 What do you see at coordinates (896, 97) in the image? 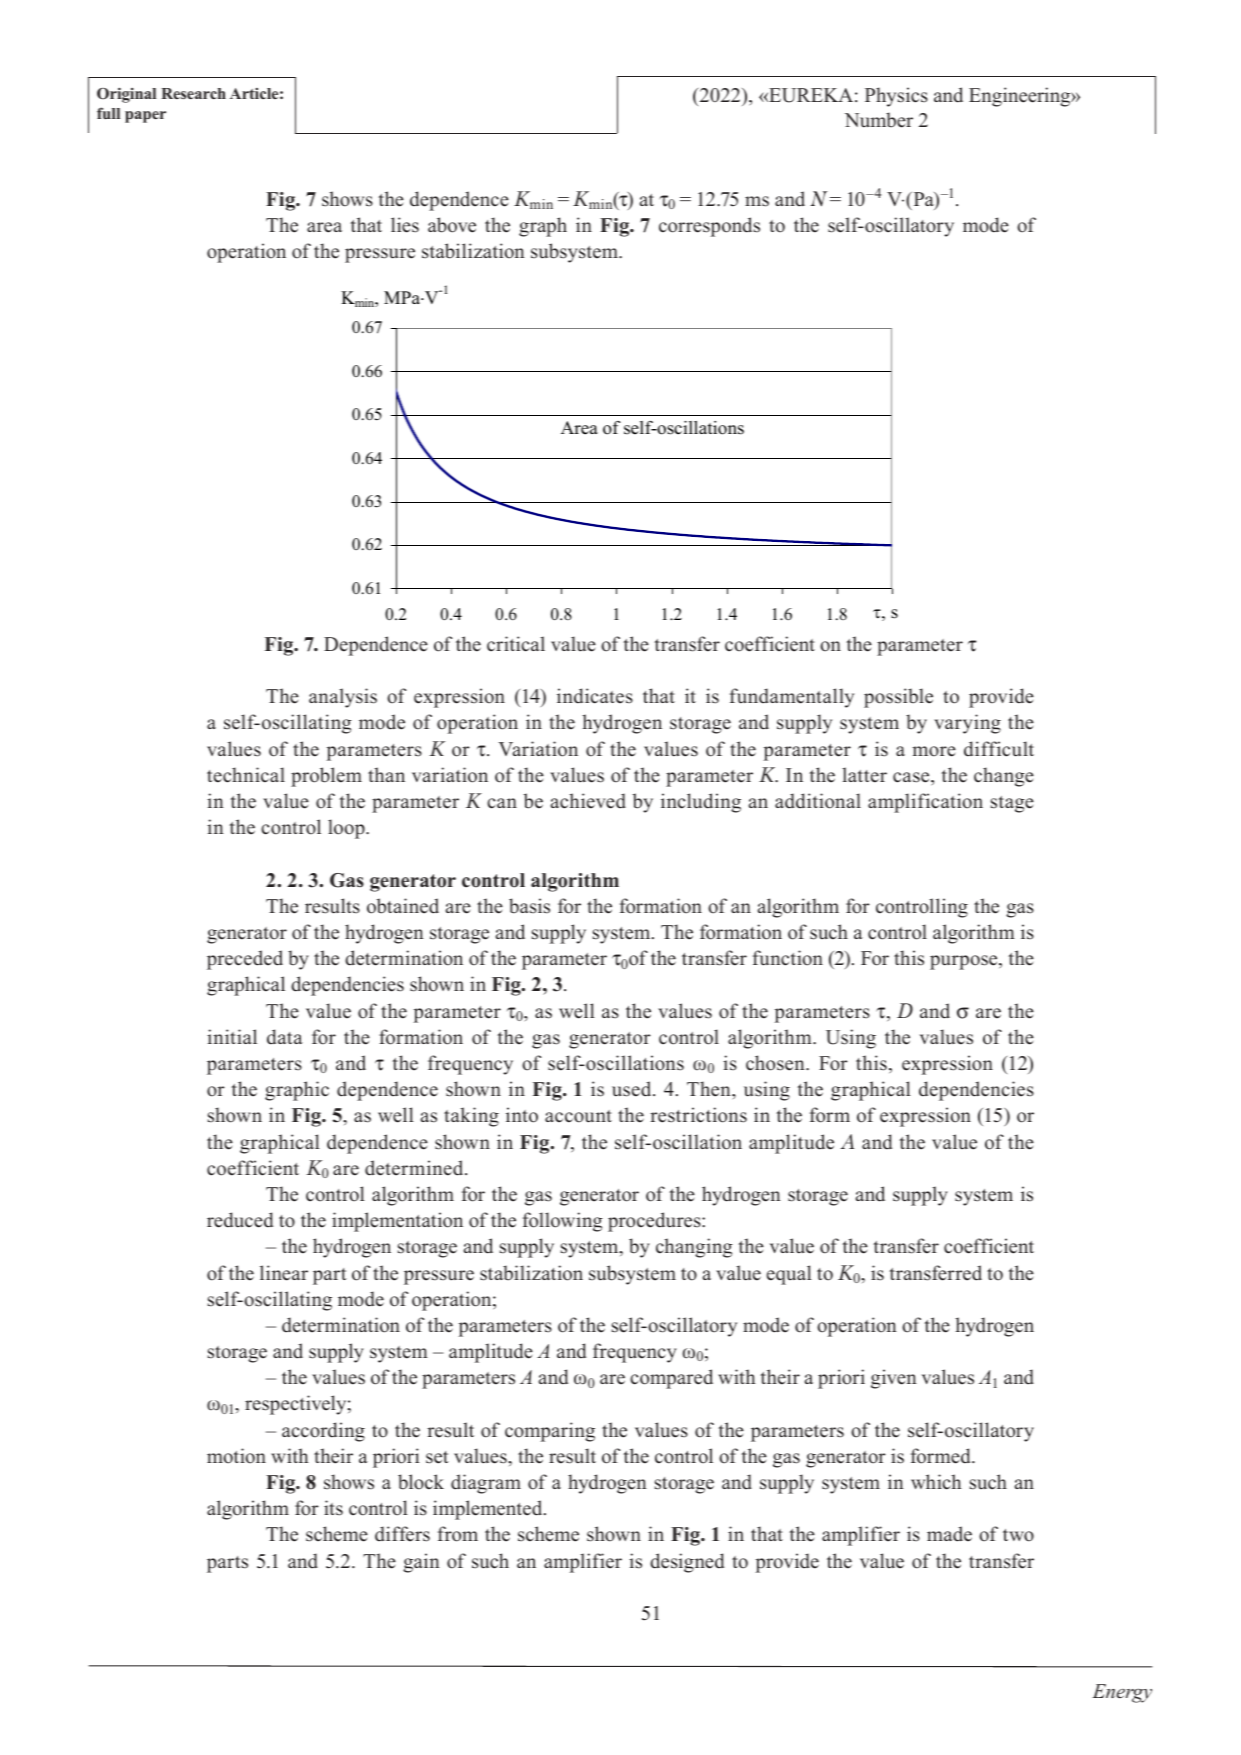
I see `Physics` at bounding box center [896, 97].
